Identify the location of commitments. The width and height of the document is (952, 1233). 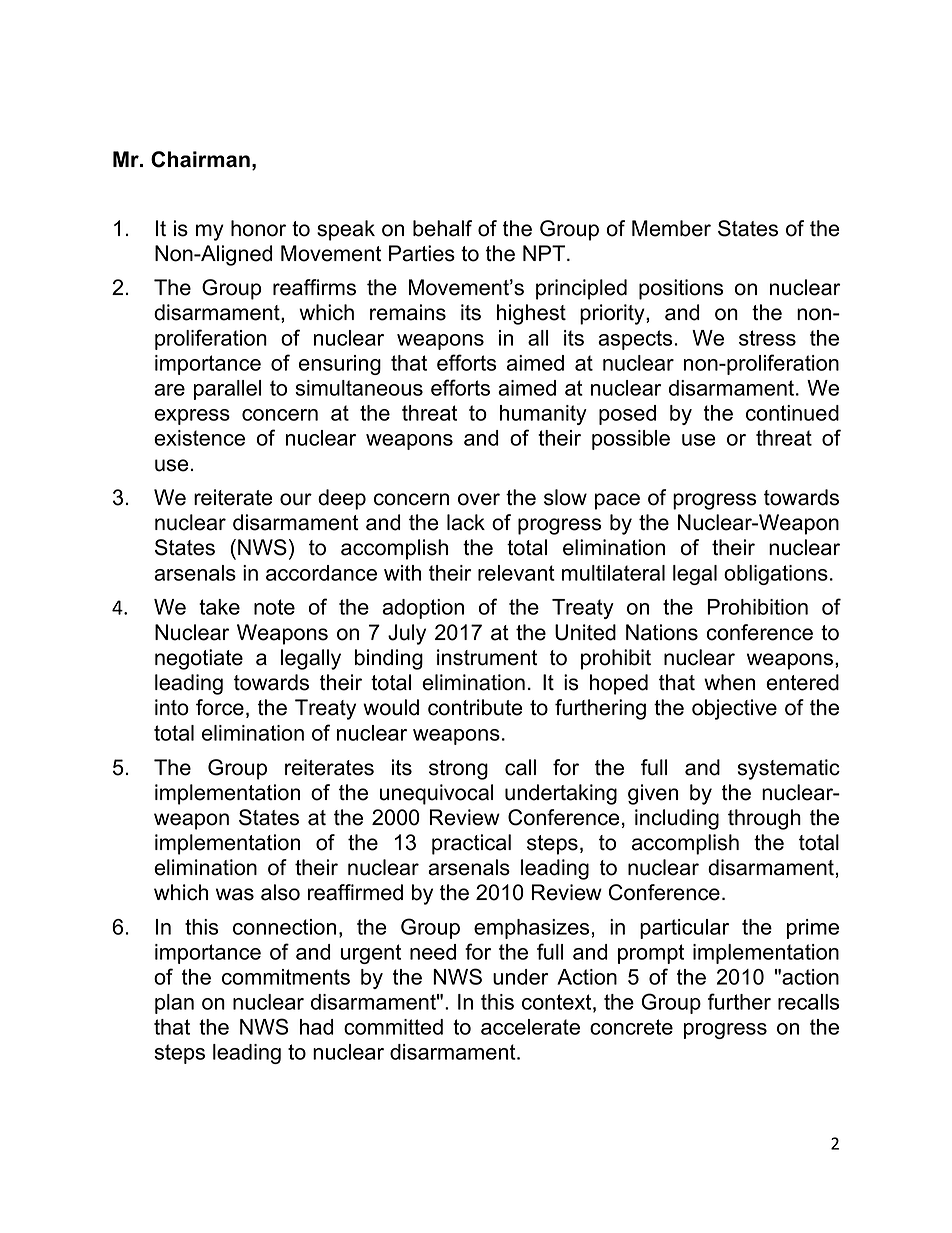
(286, 977).
